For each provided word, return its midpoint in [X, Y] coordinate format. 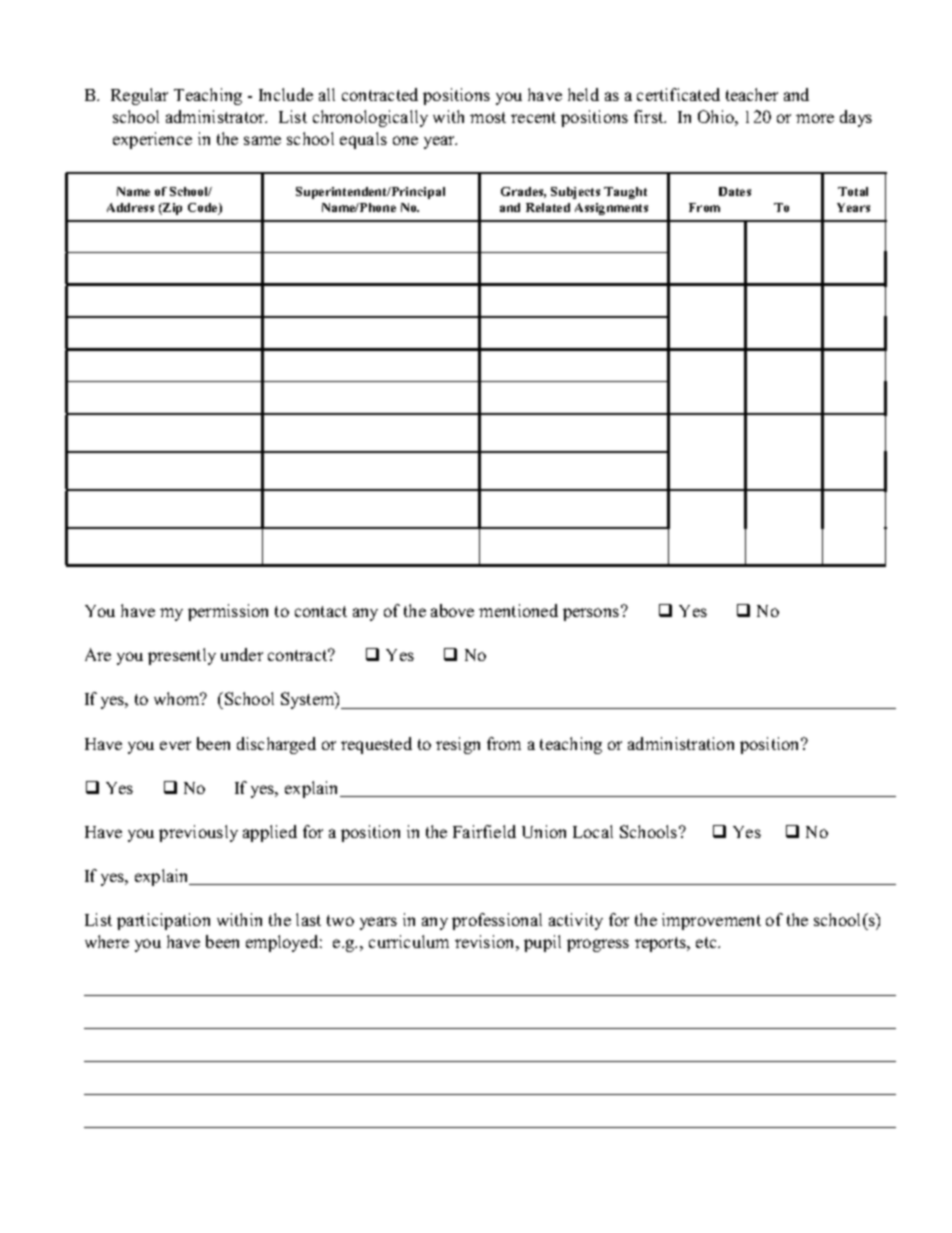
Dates [735, 191]
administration [681, 743]
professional [497, 921]
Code [204, 209]
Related [548, 207]
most [488, 117]
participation [163, 921]
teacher [752, 94]
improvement [711, 921]
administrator [216, 116]
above [452, 610]
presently [182, 656]
